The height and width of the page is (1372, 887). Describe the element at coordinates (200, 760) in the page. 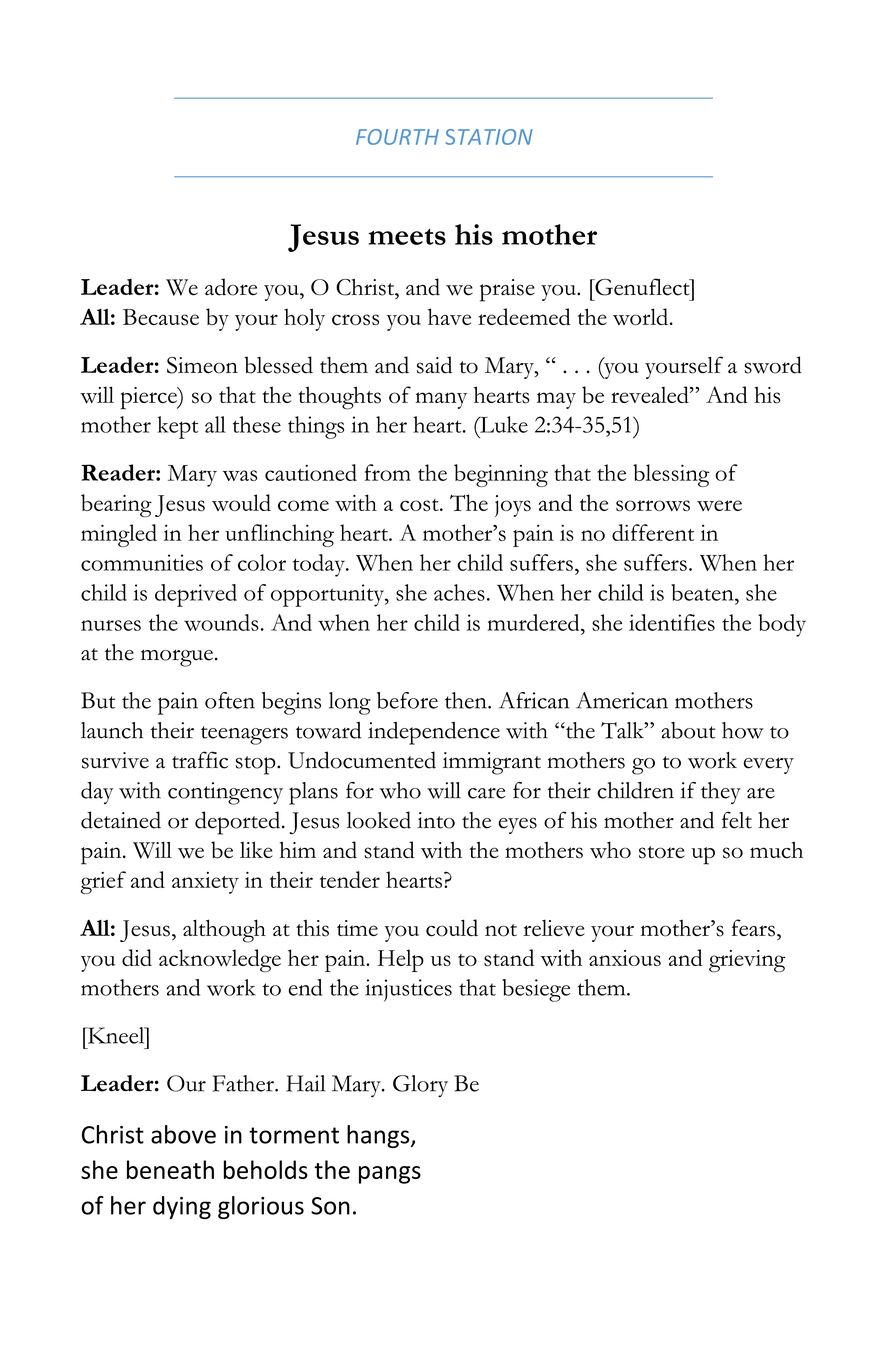

I see `traffic` at that location.
